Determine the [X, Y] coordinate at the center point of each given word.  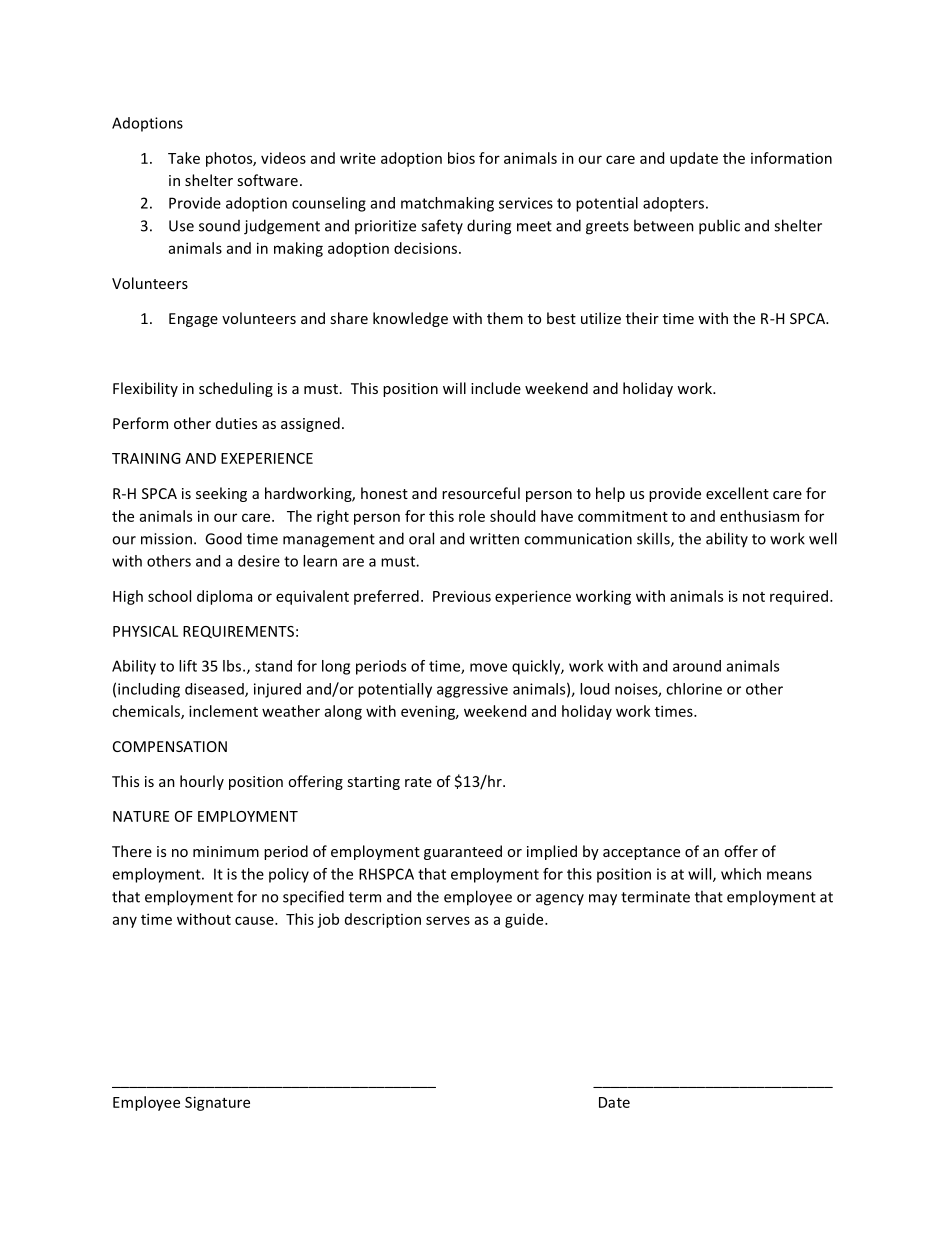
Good [223, 538]
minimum [226, 851]
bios [461, 158]
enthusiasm [759, 516]
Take [184, 158]
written [494, 539]
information [791, 158]
